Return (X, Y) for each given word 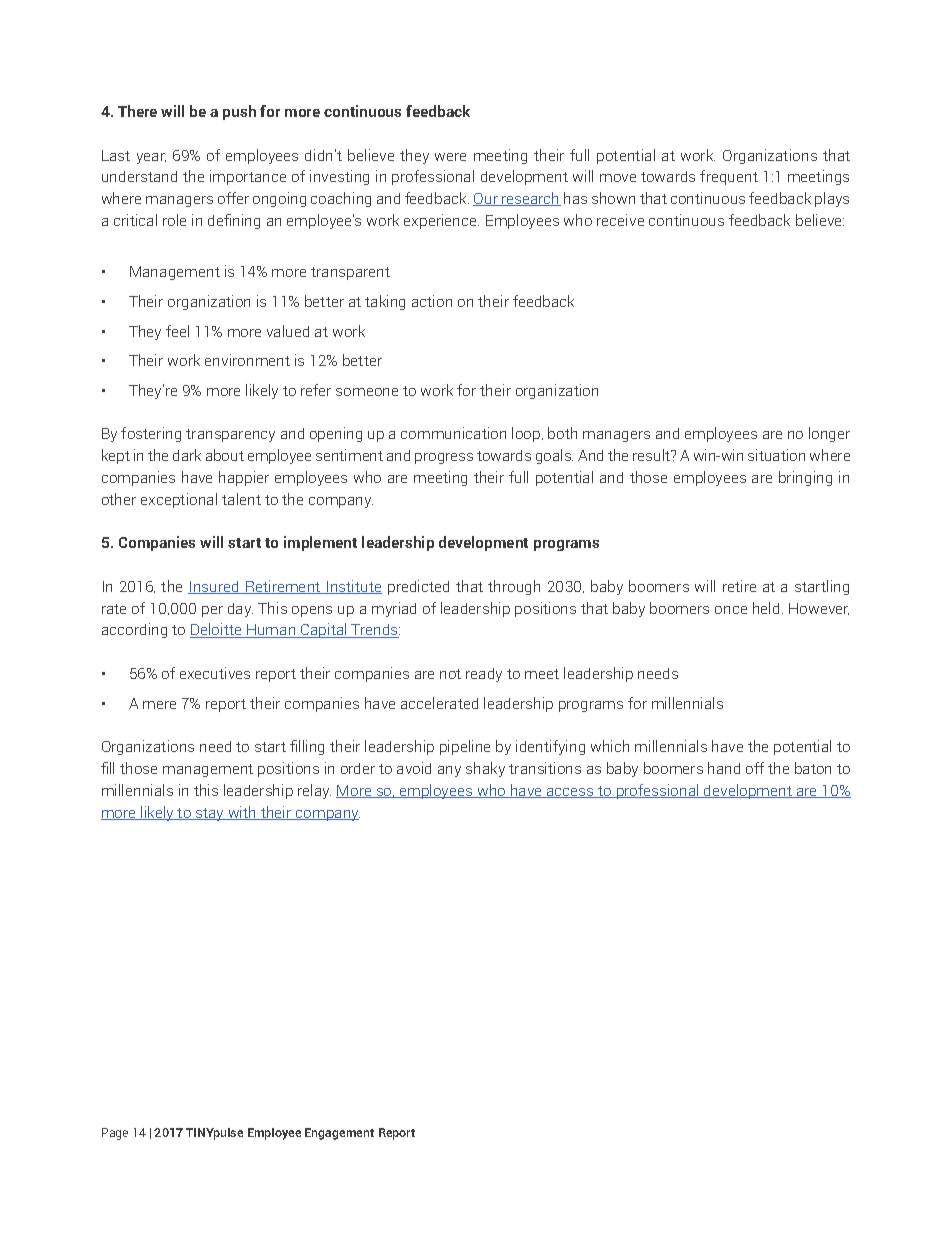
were (450, 157)
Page (115, 1134)
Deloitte (217, 630)
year (151, 158)
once (731, 610)
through (514, 587)
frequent (729, 177)
